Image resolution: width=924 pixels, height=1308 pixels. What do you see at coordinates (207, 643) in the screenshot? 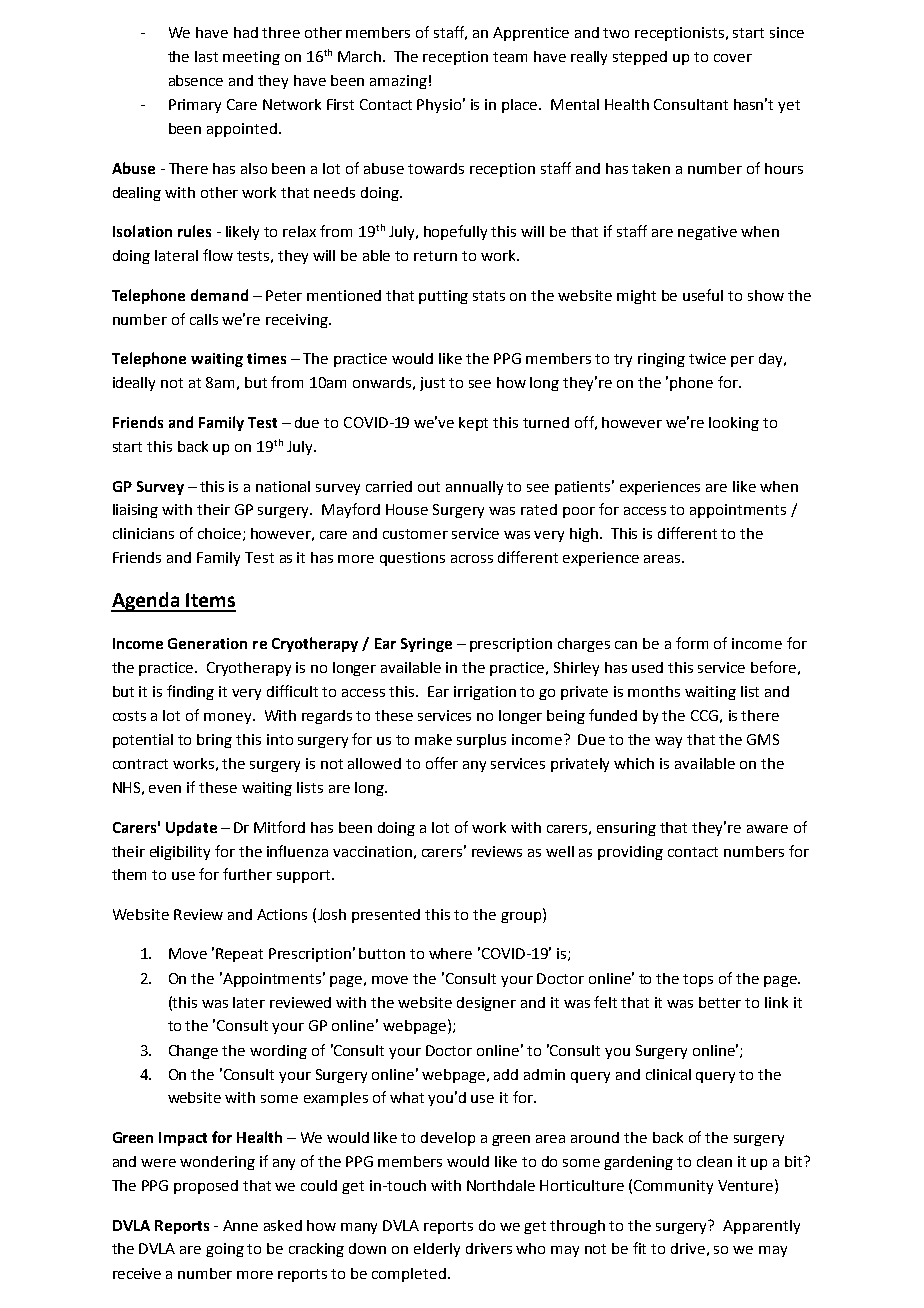
I see `Generation` at bounding box center [207, 643].
